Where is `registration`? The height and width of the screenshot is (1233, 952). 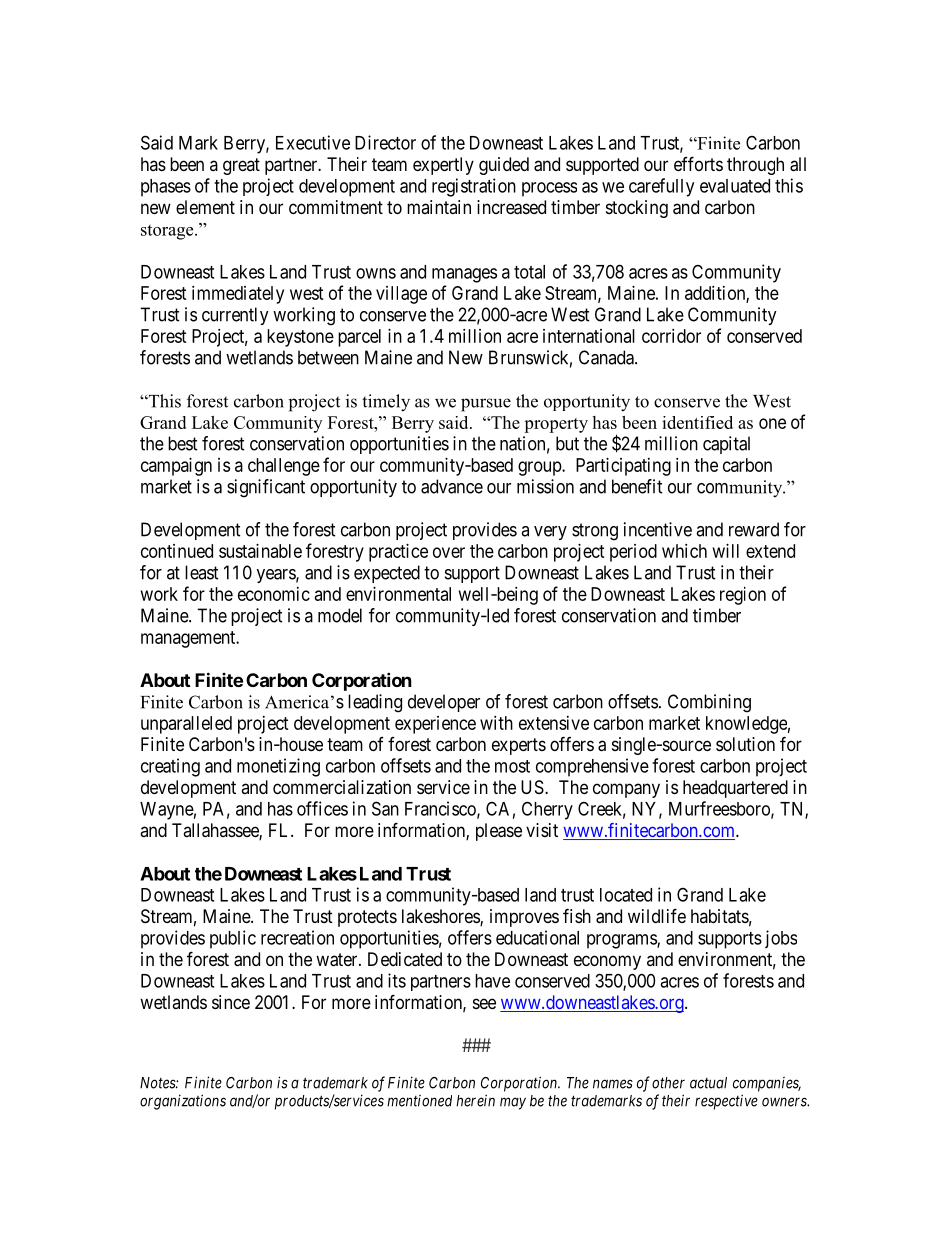
registration is located at coordinates (474, 187).
